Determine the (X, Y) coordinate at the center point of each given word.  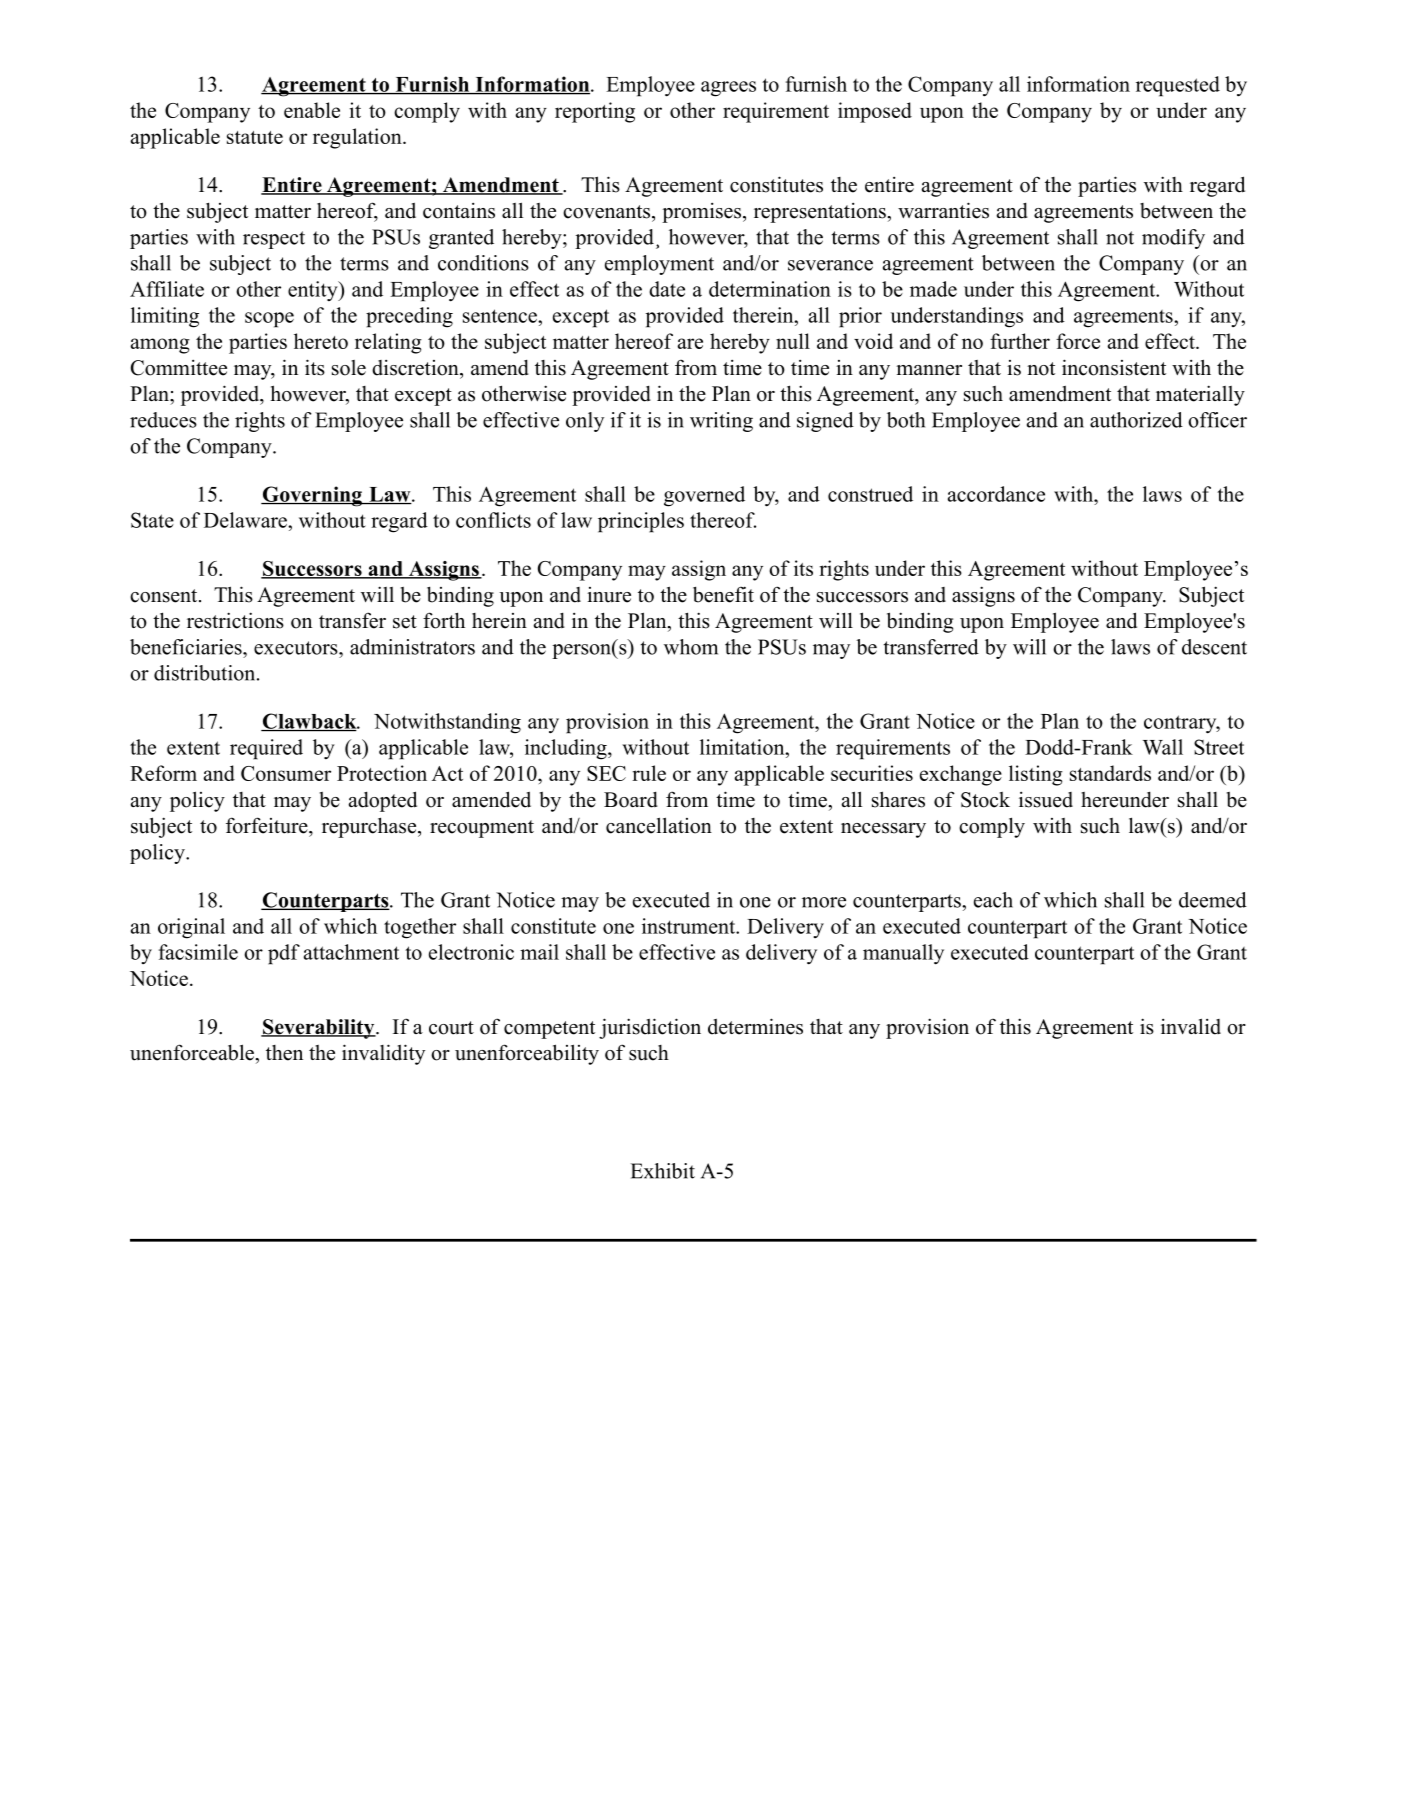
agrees (728, 89)
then (284, 1053)
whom (691, 647)
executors (297, 648)
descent (1214, 647)
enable (312, 110)
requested (1178, 86)
